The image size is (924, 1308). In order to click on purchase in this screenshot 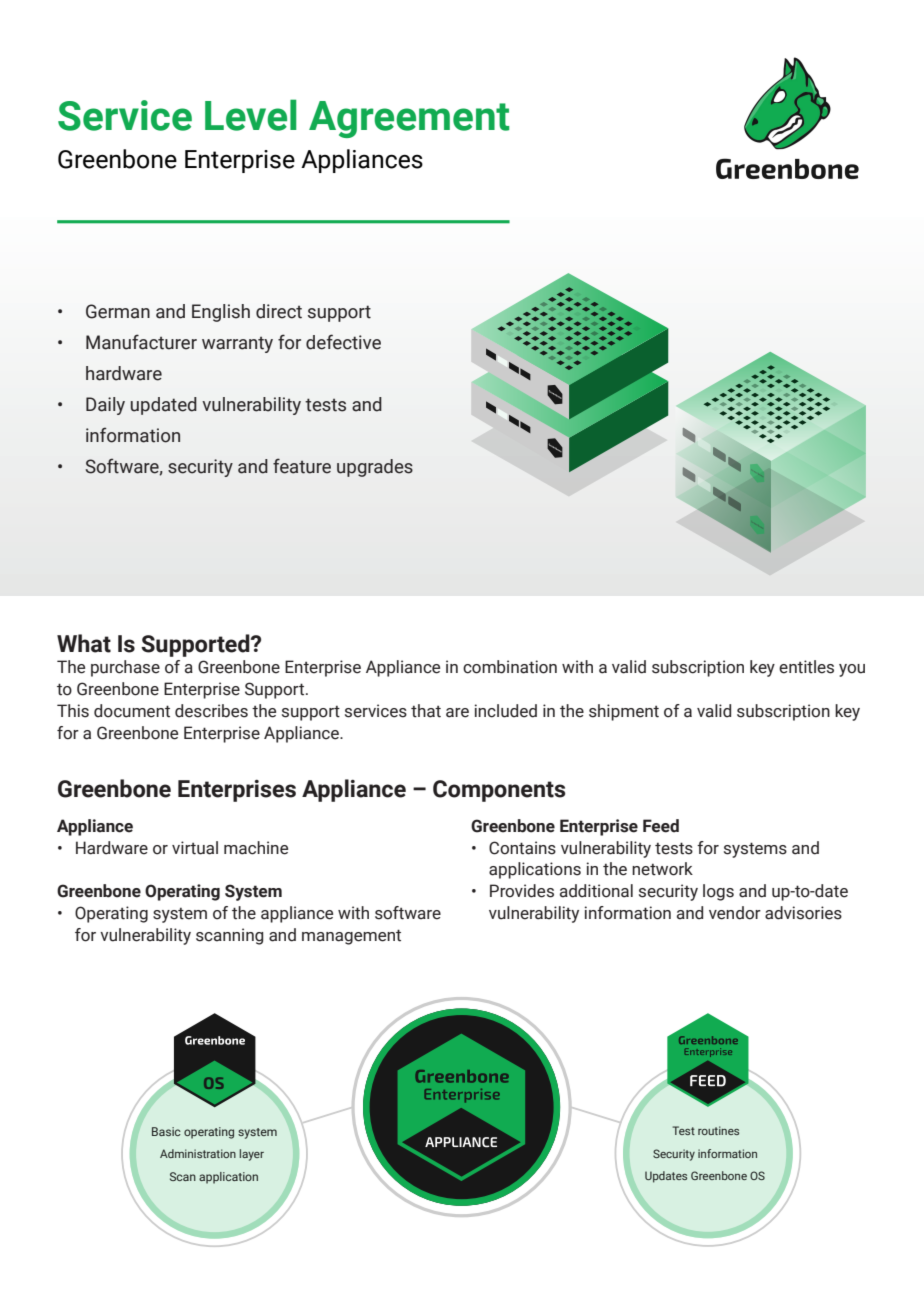, I will do `click(125, 668)`.
